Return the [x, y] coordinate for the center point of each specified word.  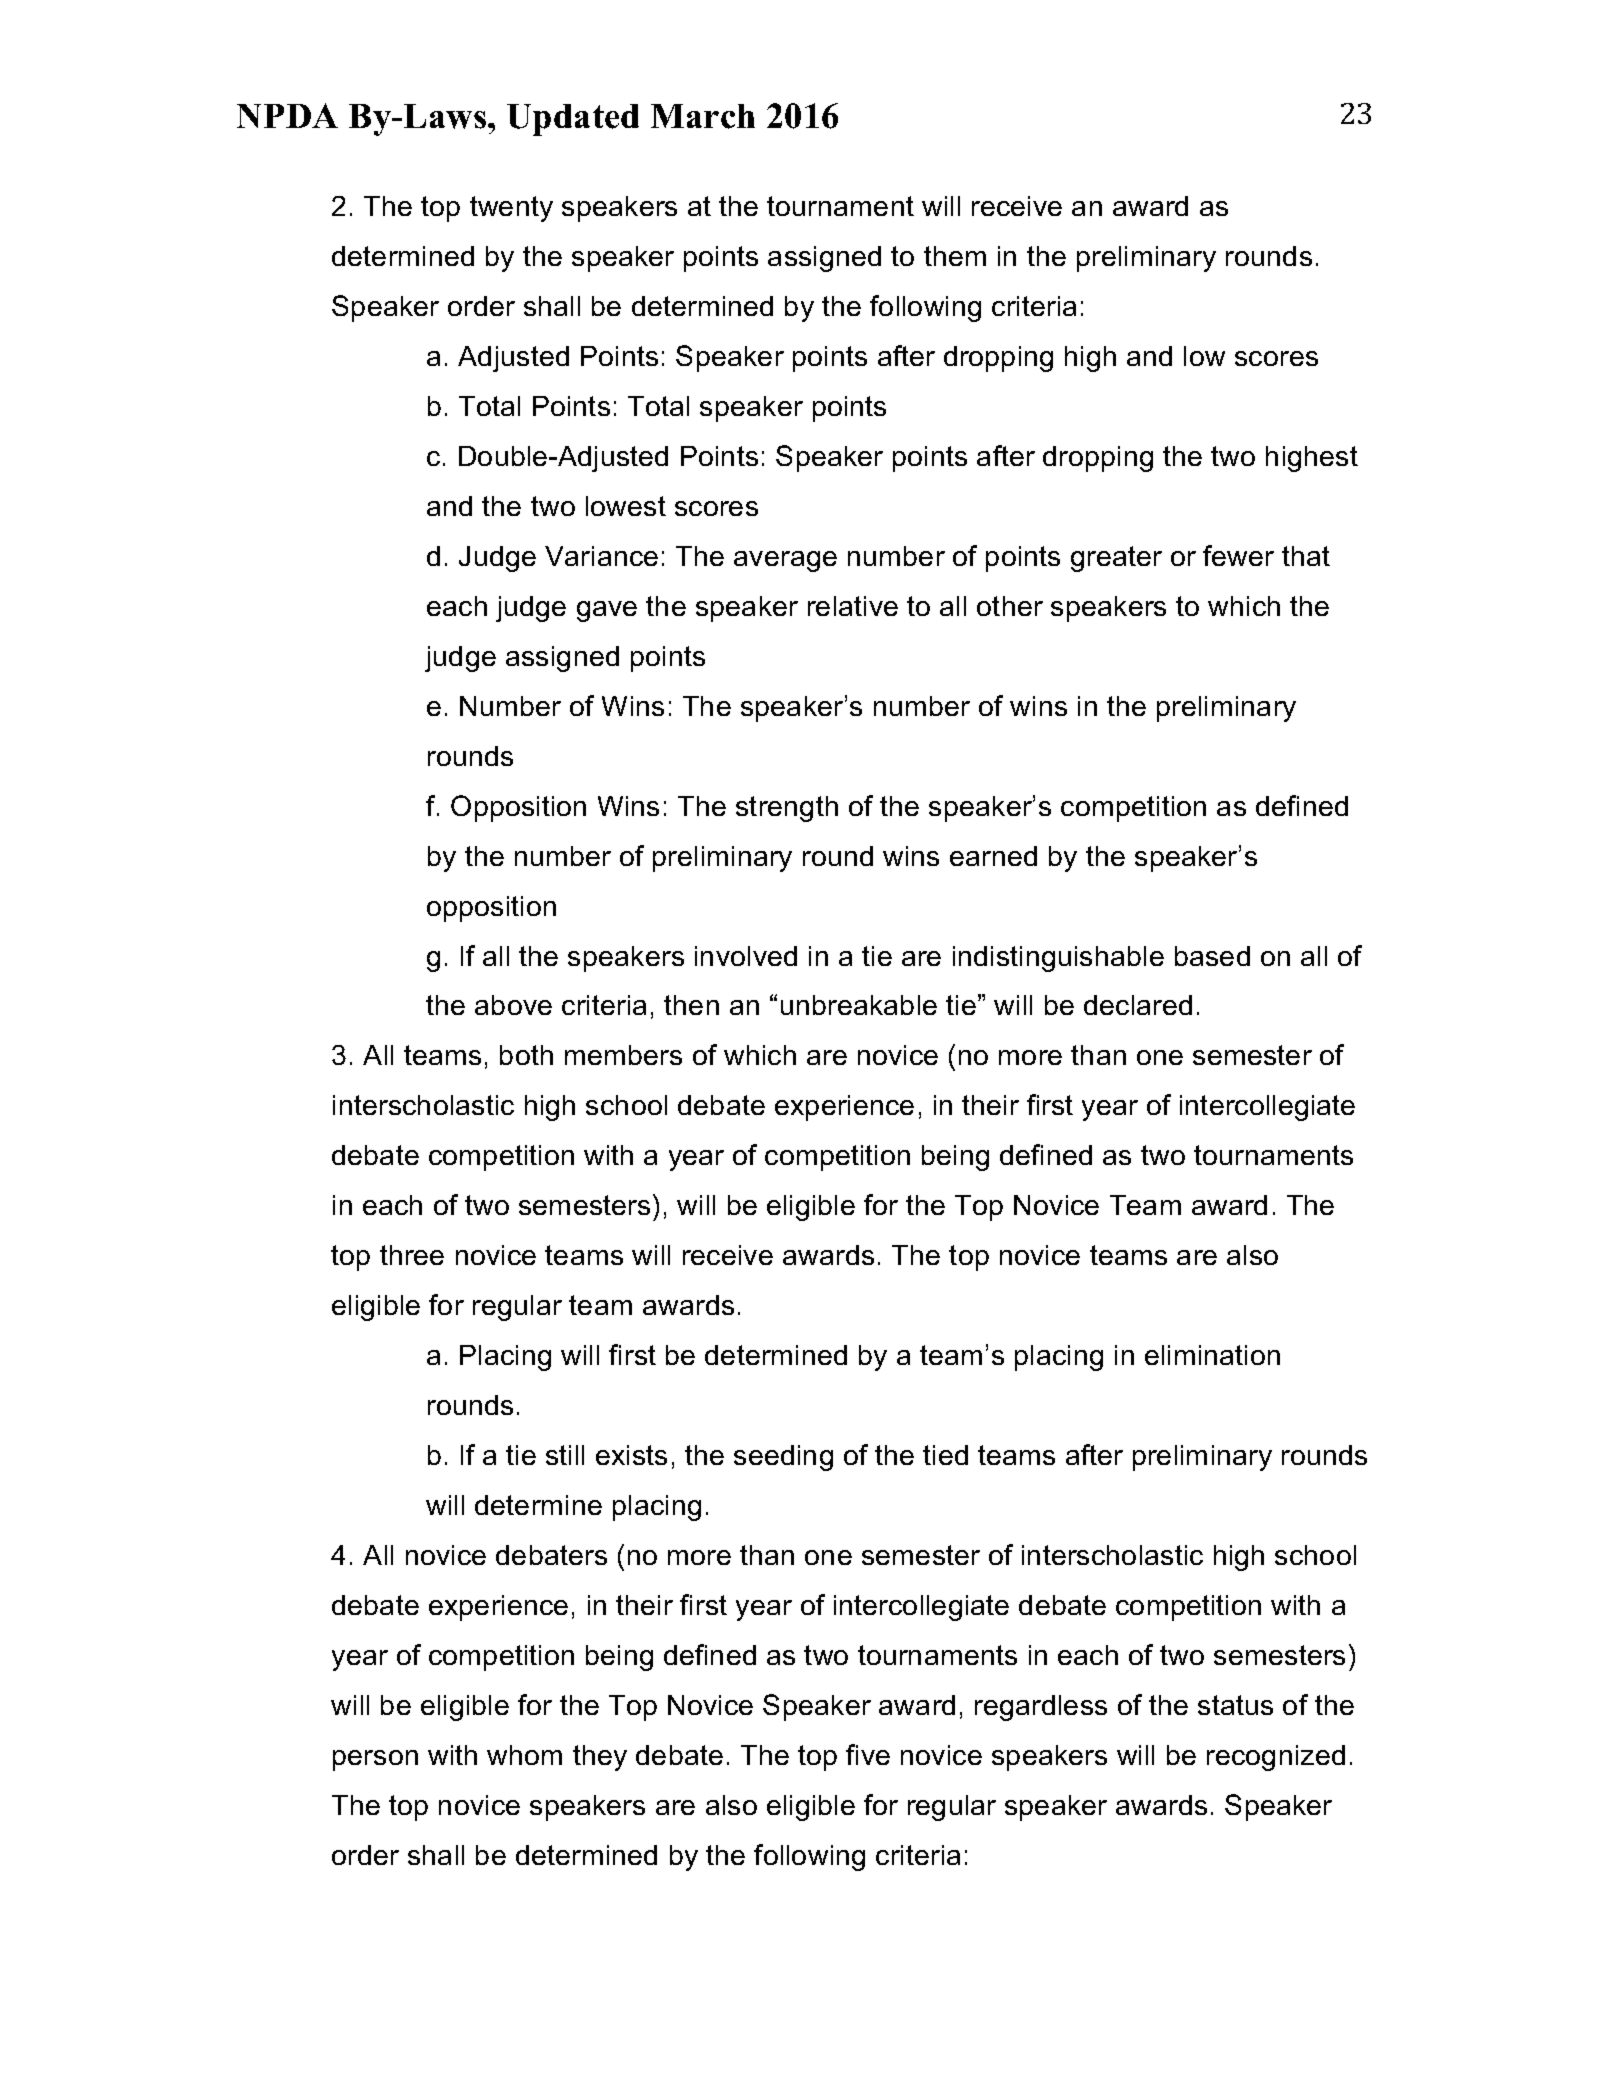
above [513, 1005]
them [955, 256]
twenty [511, 209]
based [1212, 956]
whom [524, 1755]
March [703, 116]
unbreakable [859, 1005]
